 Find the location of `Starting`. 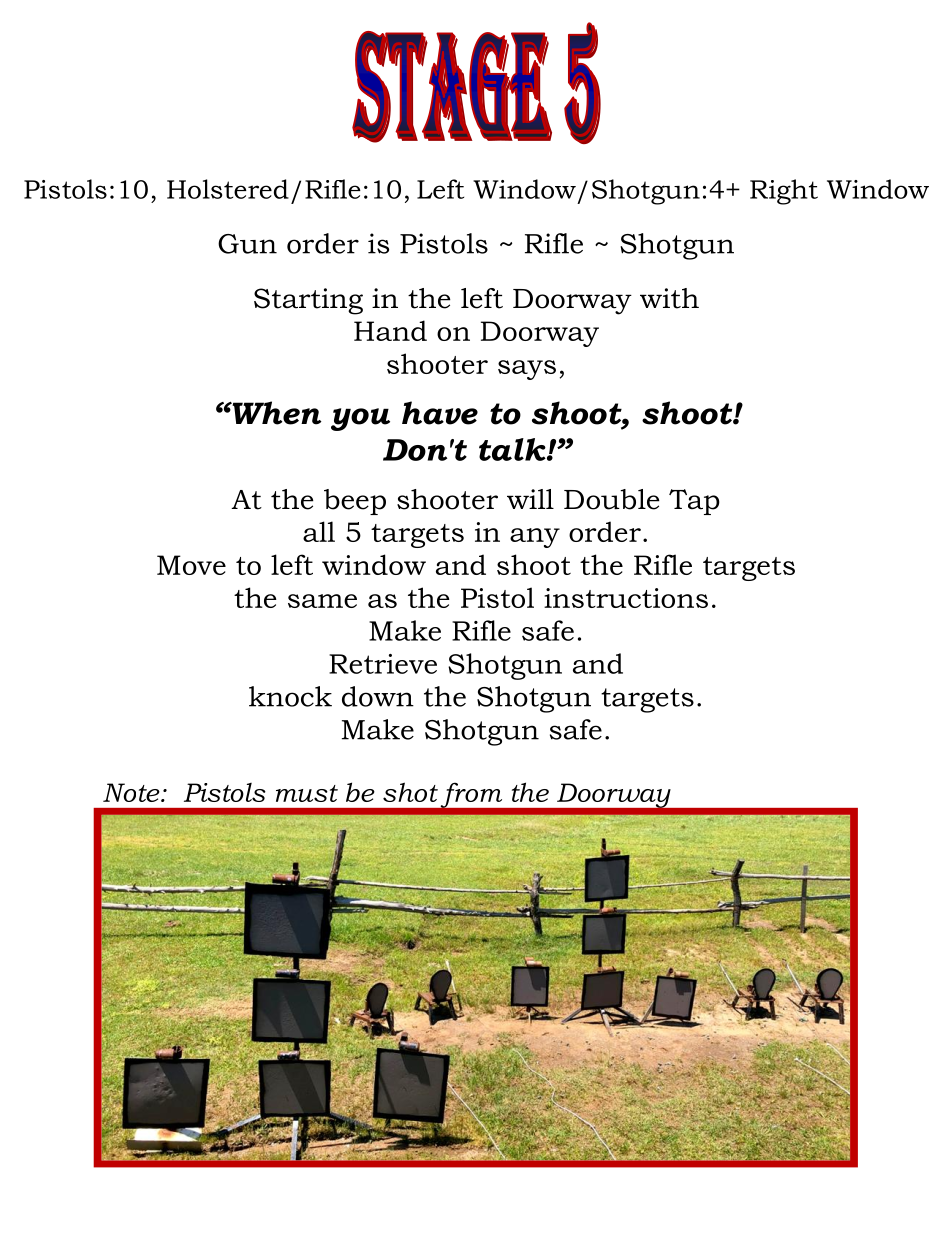

Starting is located at coordinates (308, 301).
